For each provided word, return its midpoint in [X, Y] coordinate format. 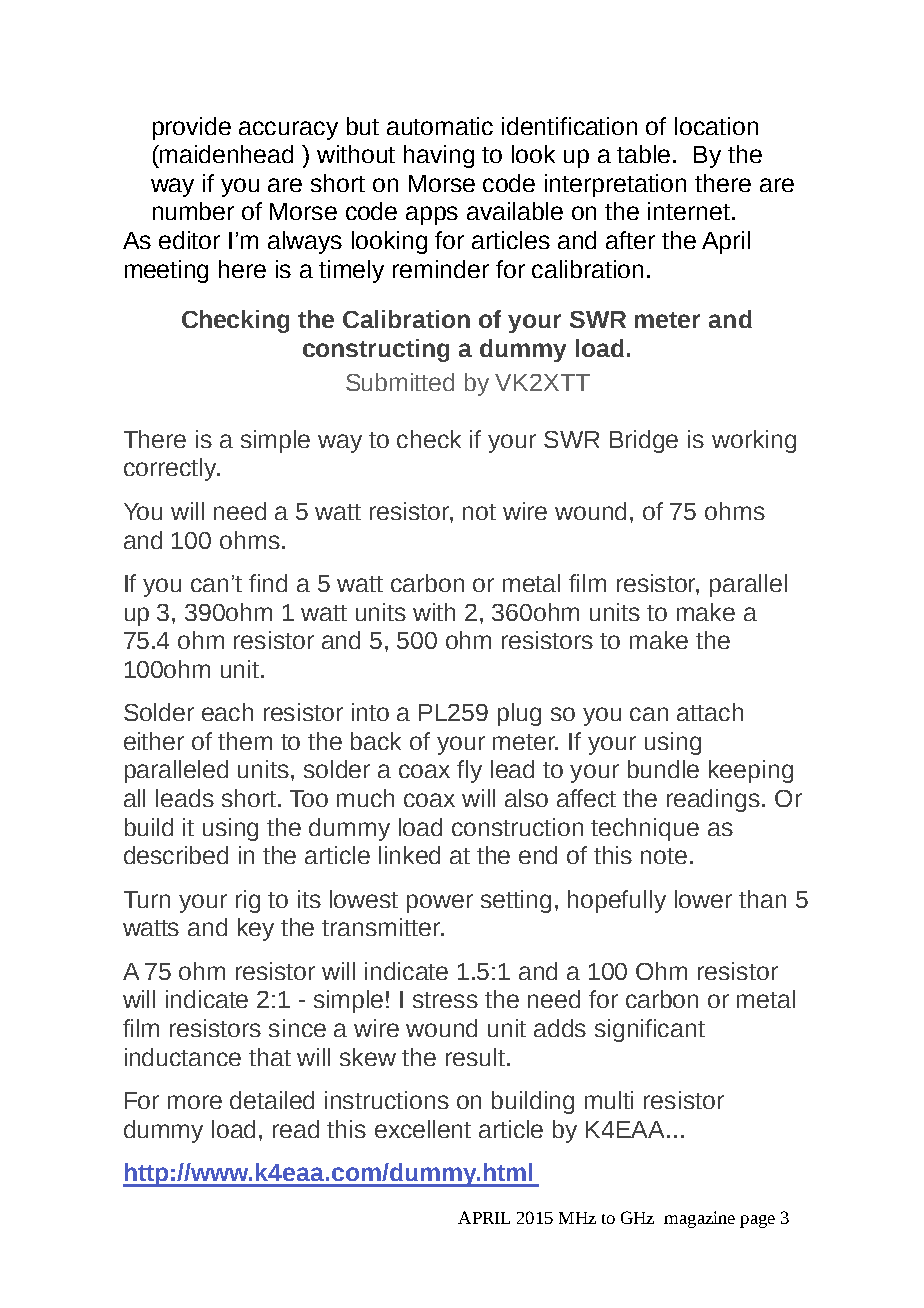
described [176, 855]
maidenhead [225, 154]
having [439, 156]
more [195, 1102]
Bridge [644, 441]
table [645, 154]
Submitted [400, 382]
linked [409, 855]
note [664, 856]
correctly [171, 469]
